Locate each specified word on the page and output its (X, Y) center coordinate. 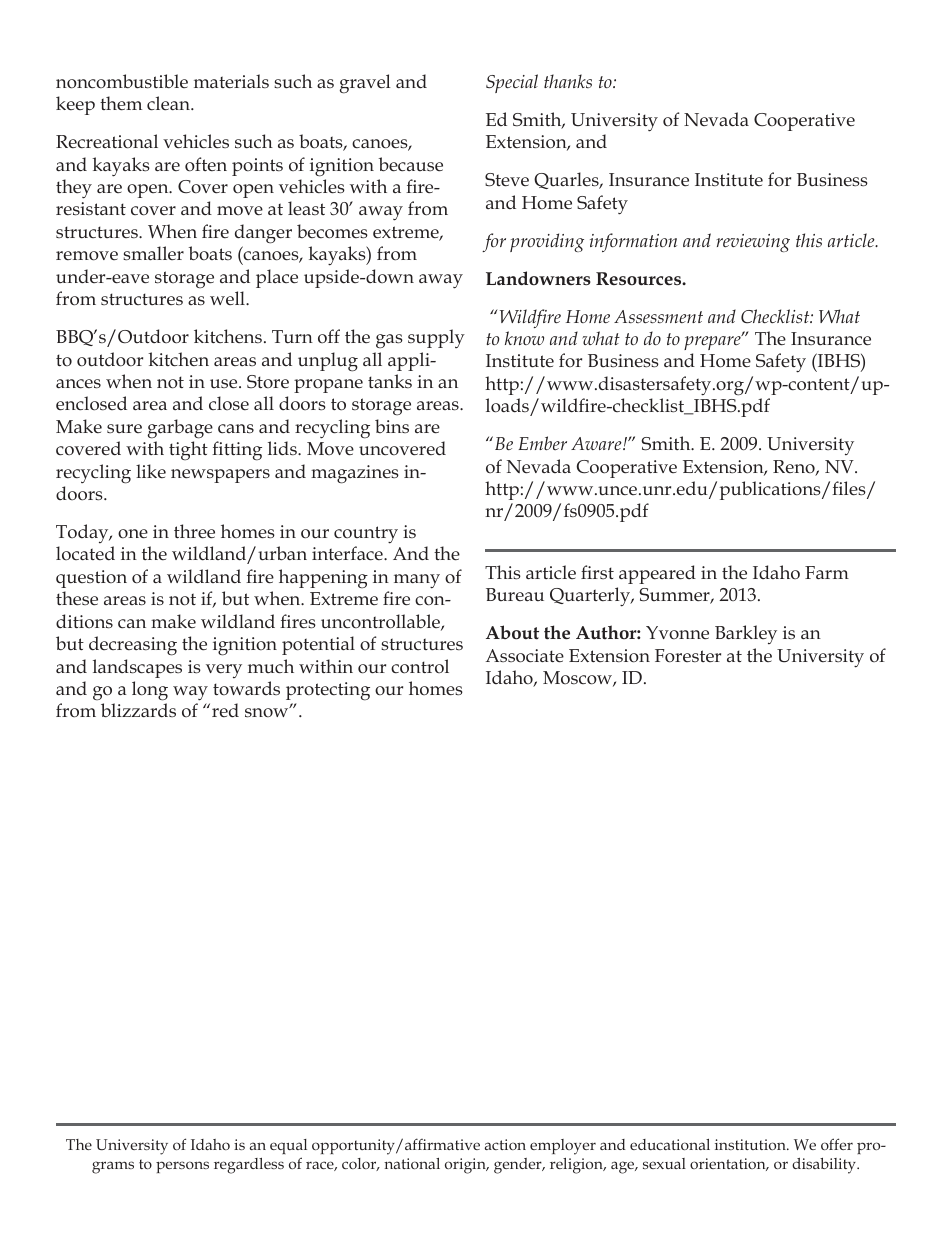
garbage (180, 429)
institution (751, 1144)
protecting (328, 691)
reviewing (753, 243)
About (512, 632)
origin (466, 1166)
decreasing (133, 646)
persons (182, 1167)
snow (268, 712)
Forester (688, 656)
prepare (713, 342)
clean (169, 103)
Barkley (746, 634)
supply (436, 338)
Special (512, 83)
